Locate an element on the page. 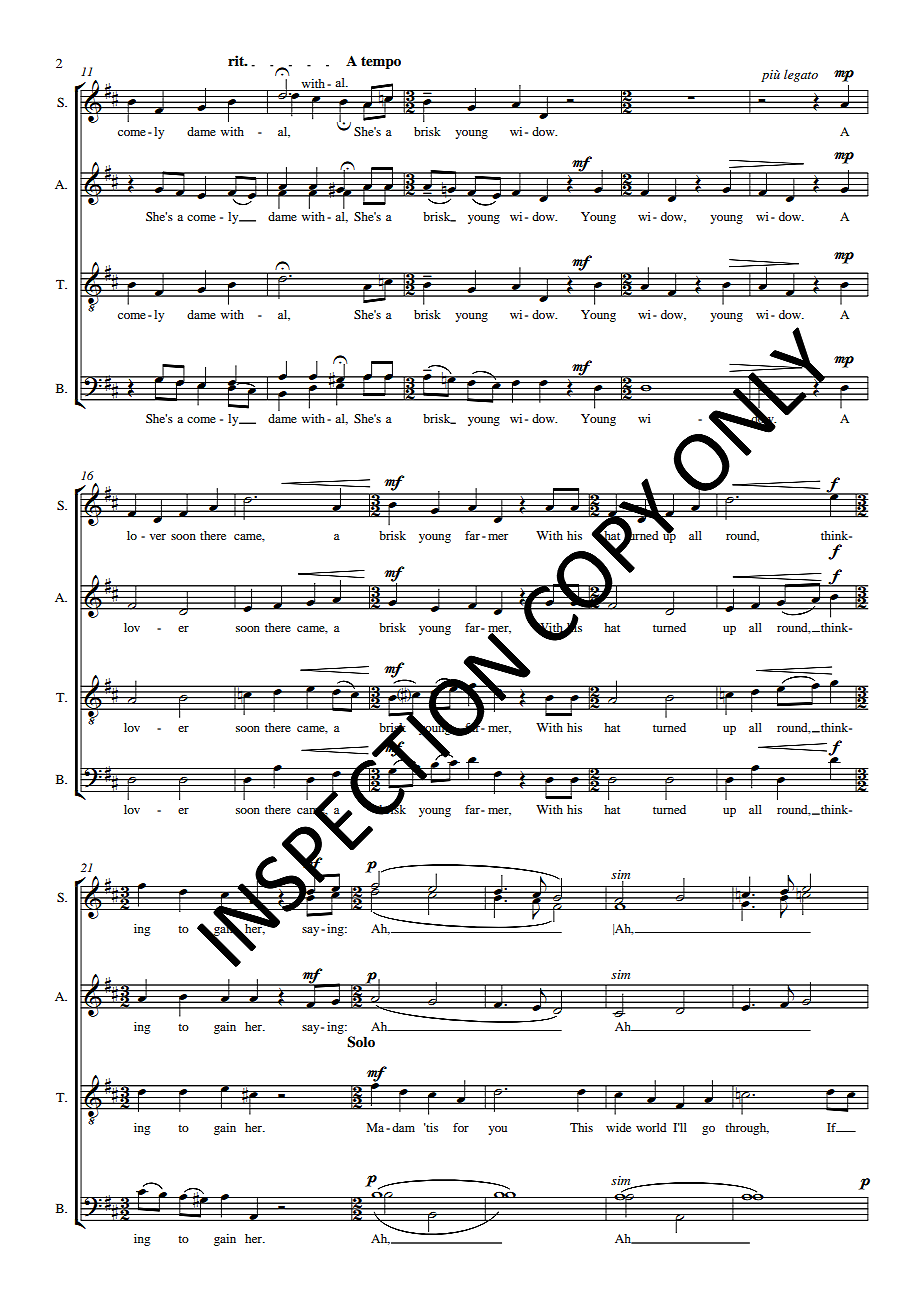 Image resolution: width=924 pixels, height=1308 pixels. legato is located at coordinates (801, 75).
